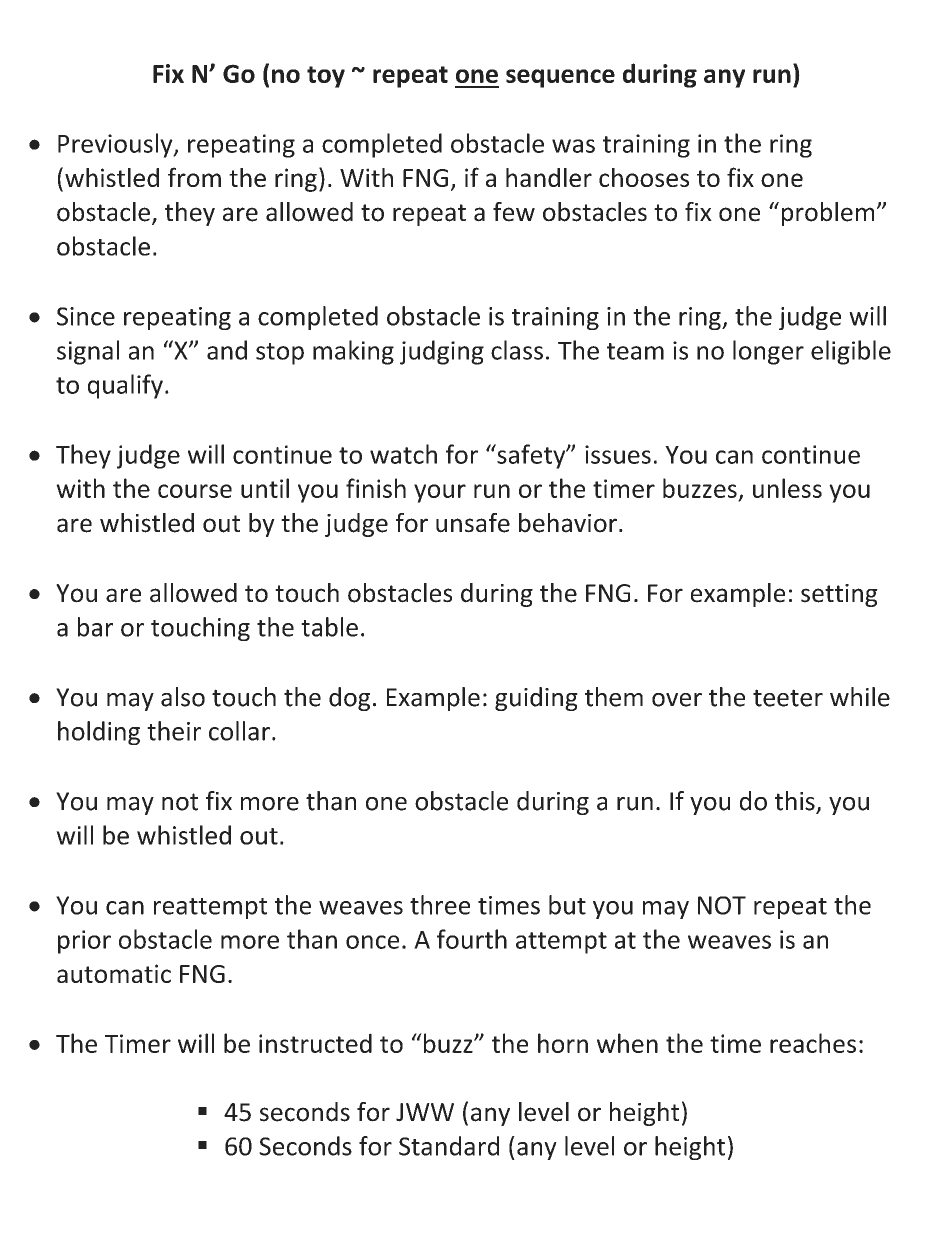  I want to click on sequence, so click(560, 78).
